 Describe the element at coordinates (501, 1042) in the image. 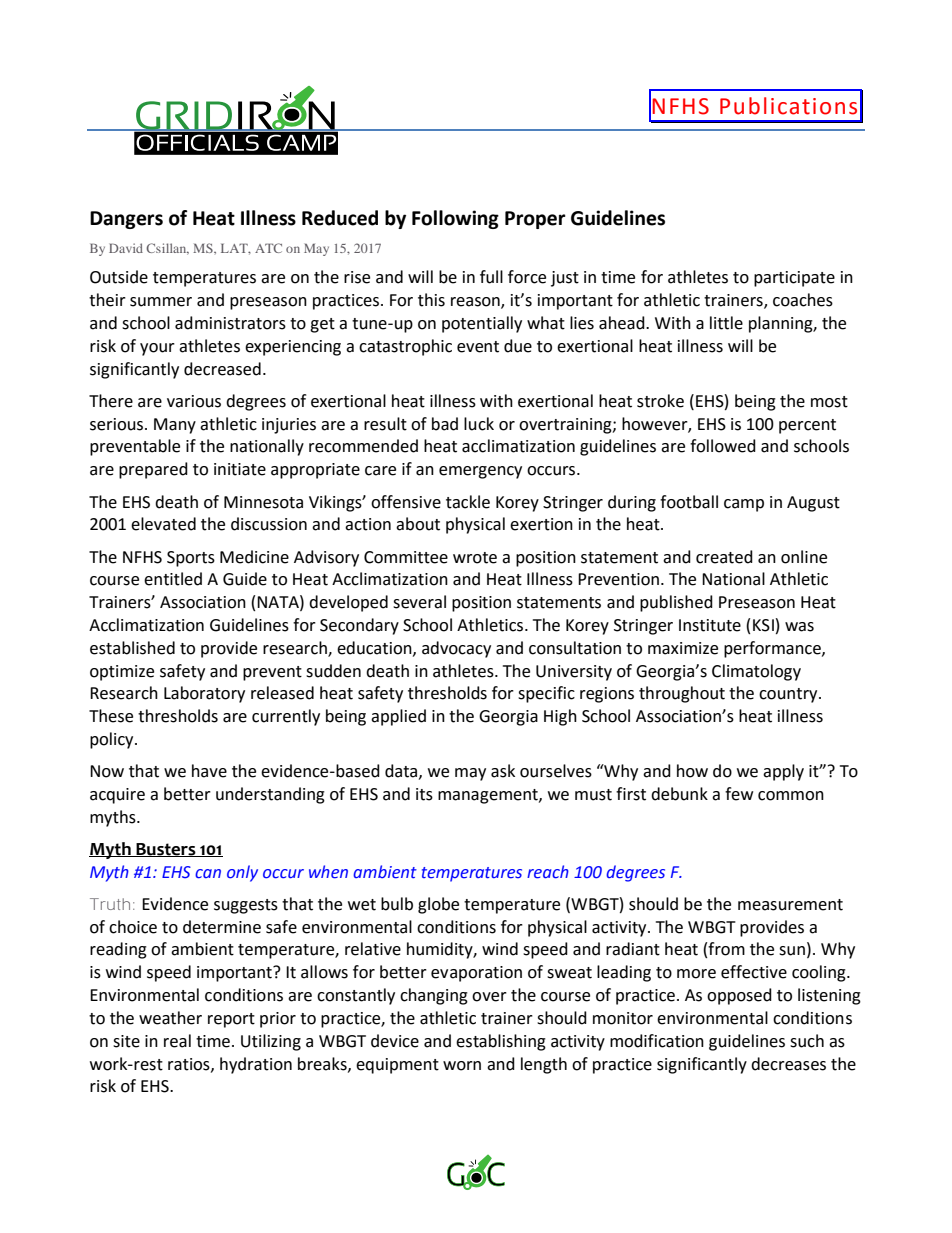

I see `establishing` at that location.
